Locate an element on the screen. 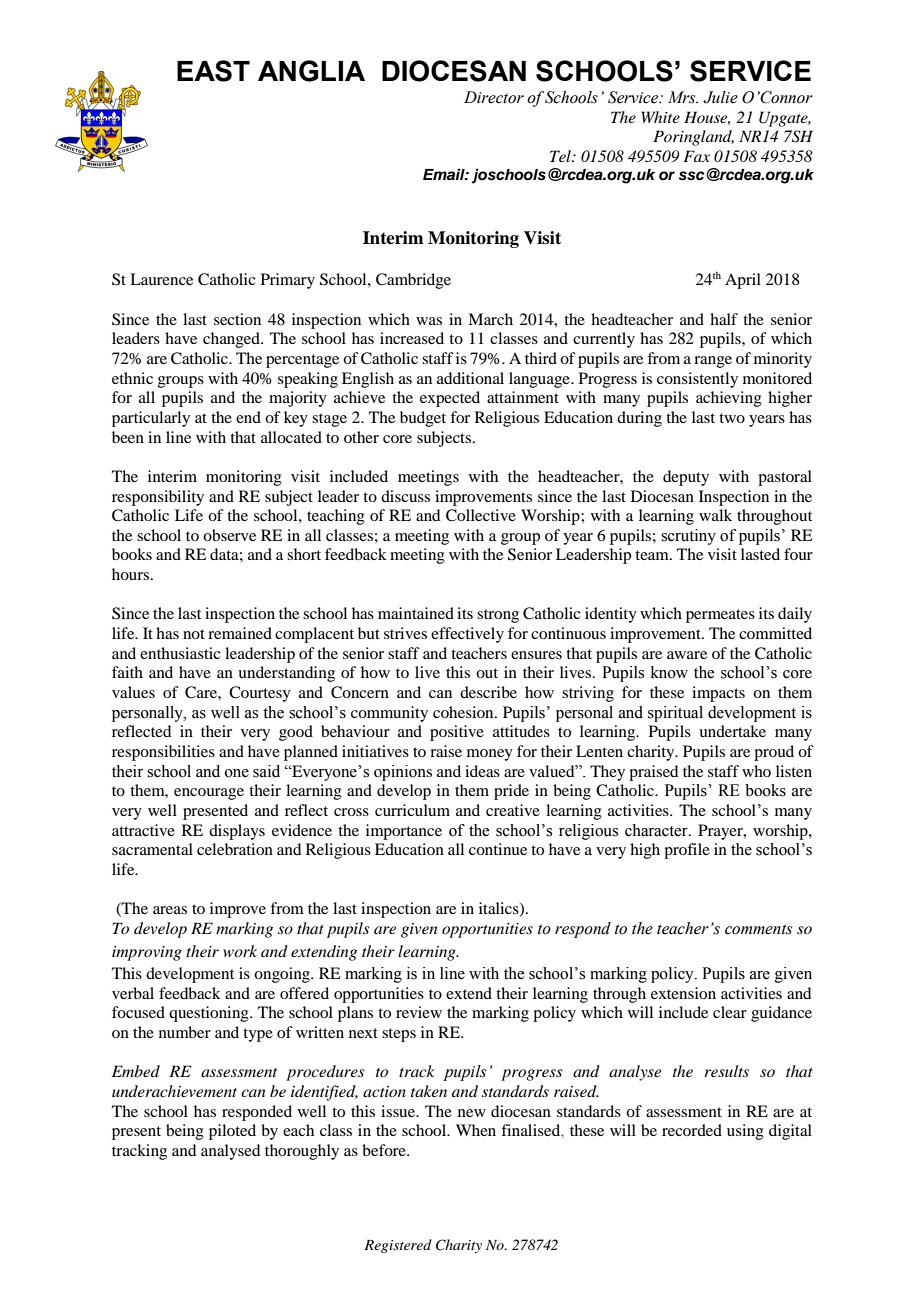  Julie is located at coordinates (720, 97).
